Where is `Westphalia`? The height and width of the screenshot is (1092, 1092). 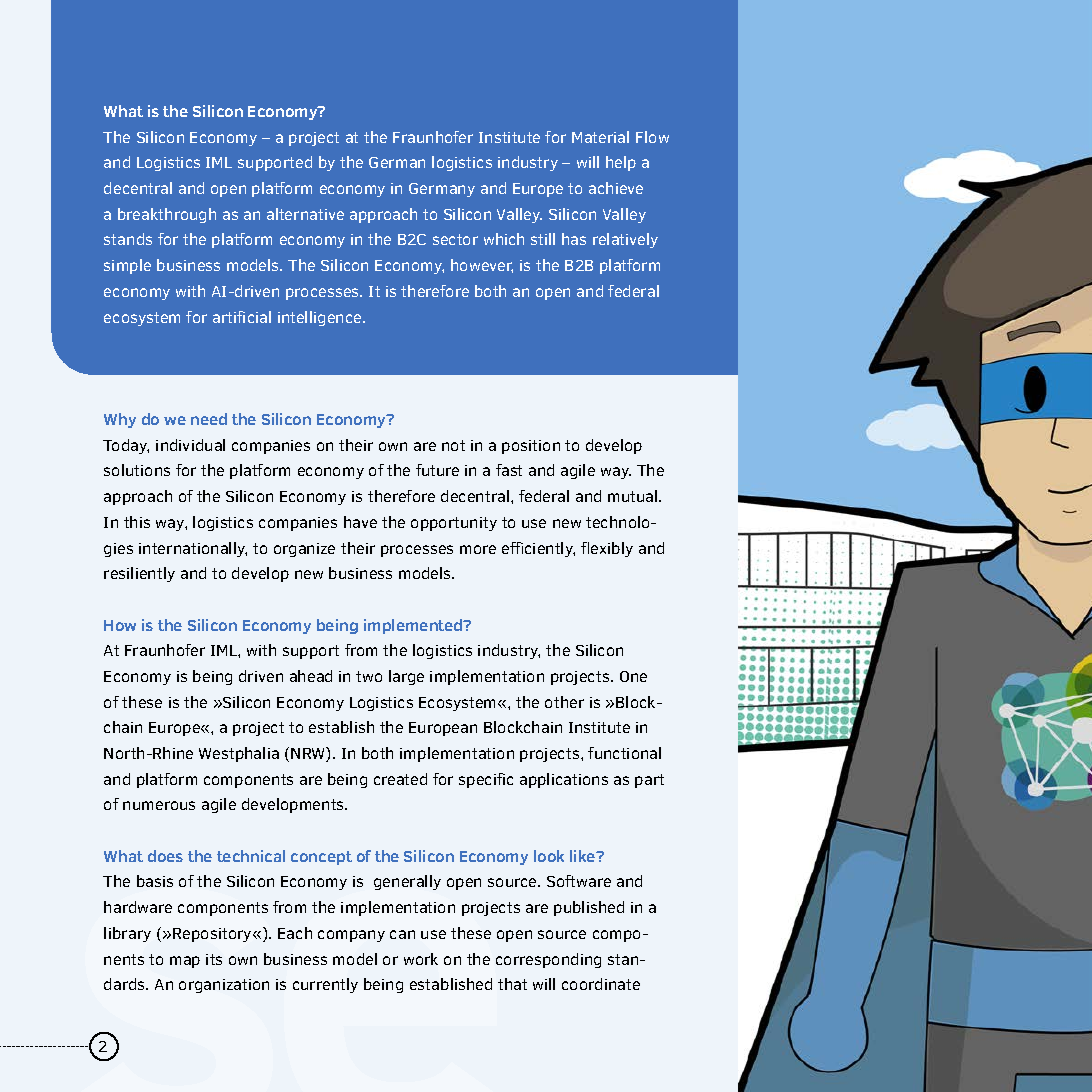
Westphalia is located at coordinates (239, 754).
